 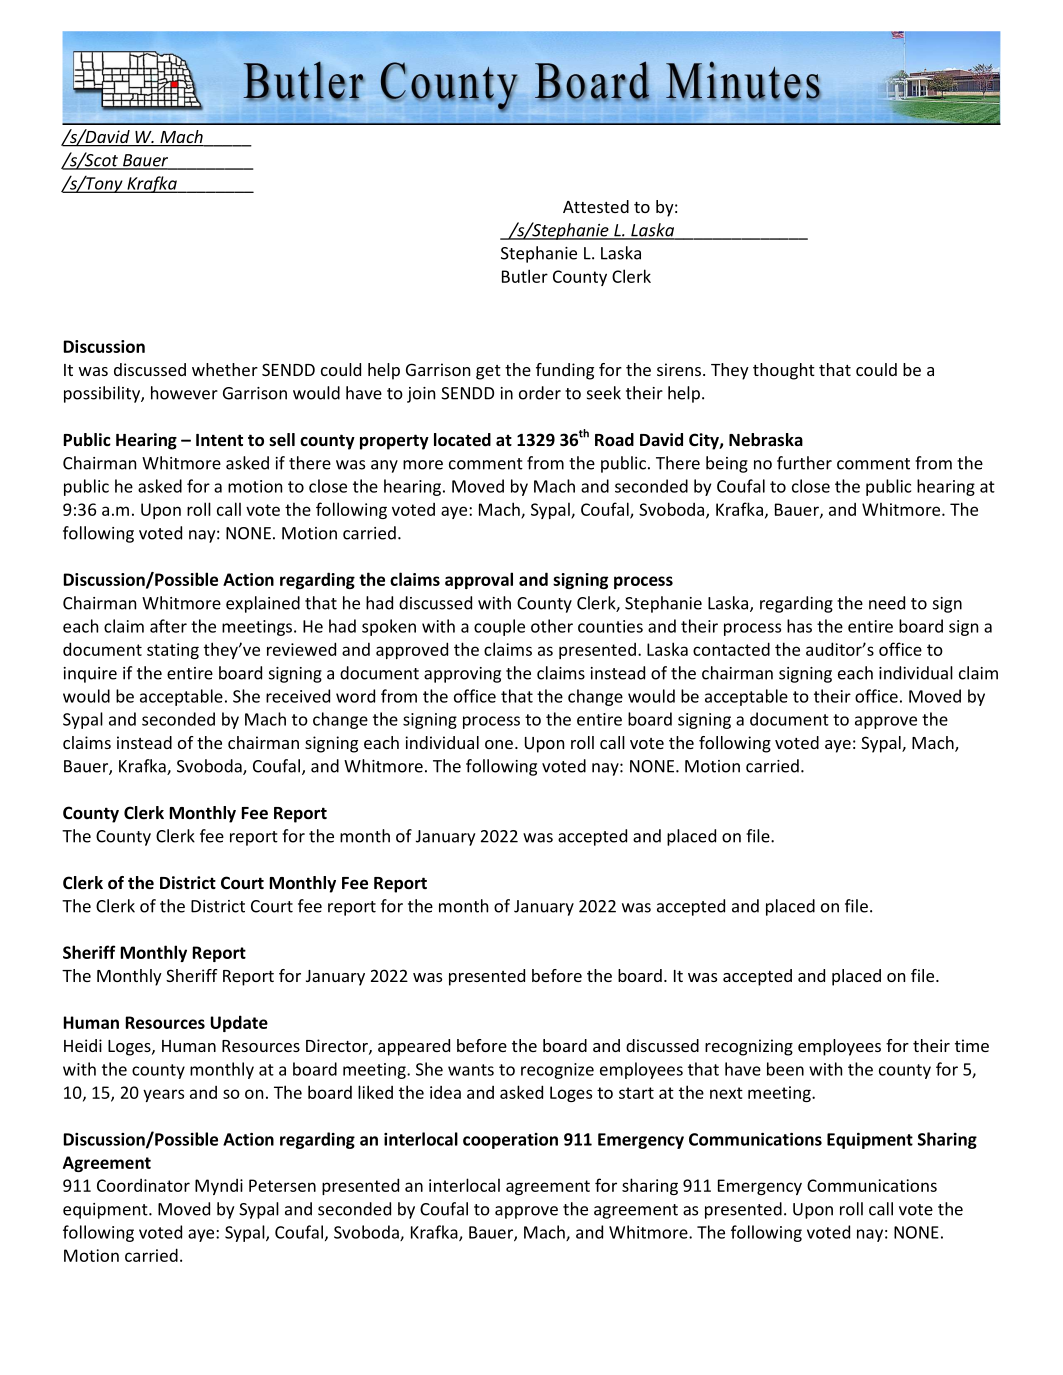 I want to click on Butler, so click(x=525, y=276).
